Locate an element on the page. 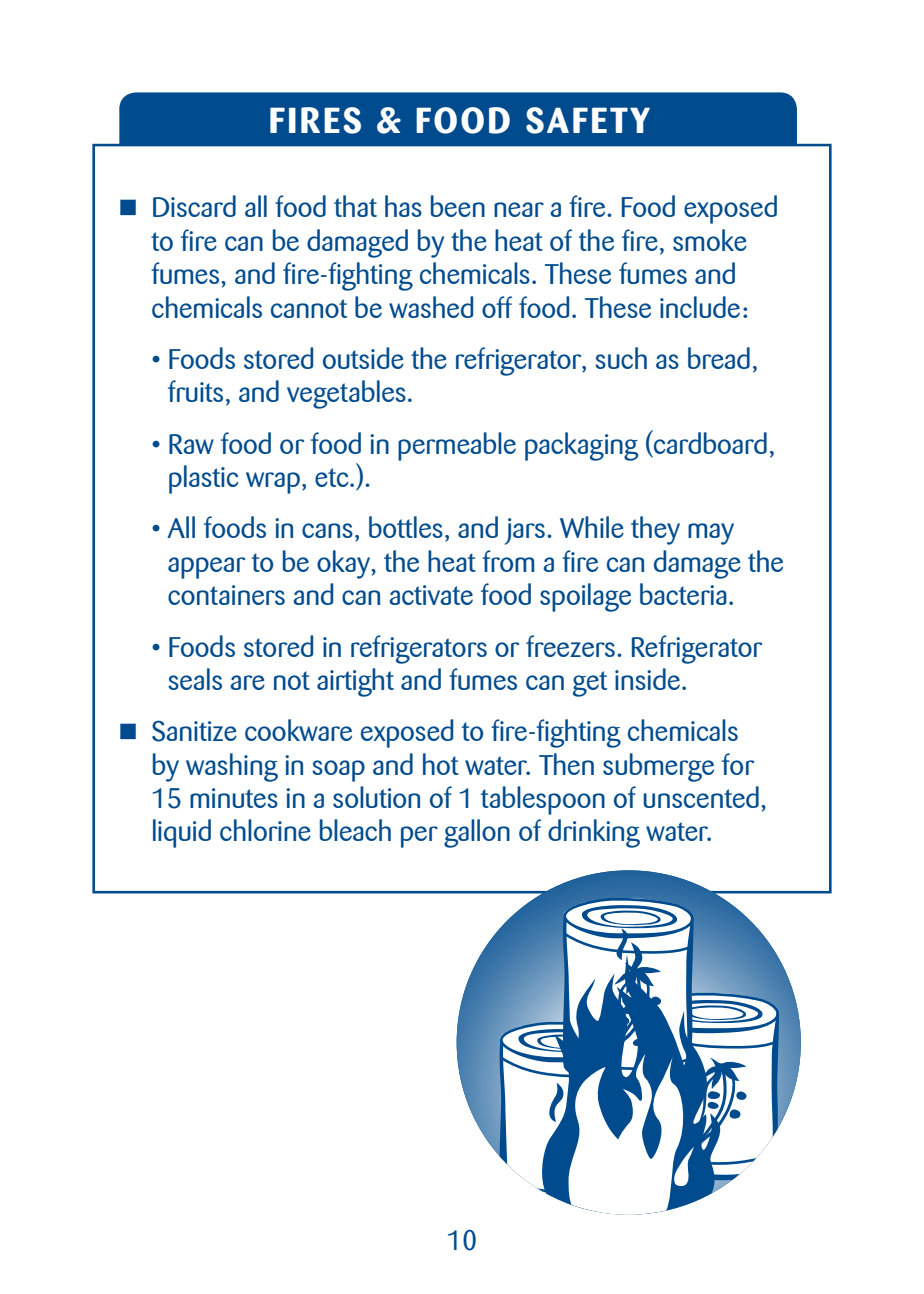 This document has width=924, height=1294. permeable is located at coordinates (457, 446).
